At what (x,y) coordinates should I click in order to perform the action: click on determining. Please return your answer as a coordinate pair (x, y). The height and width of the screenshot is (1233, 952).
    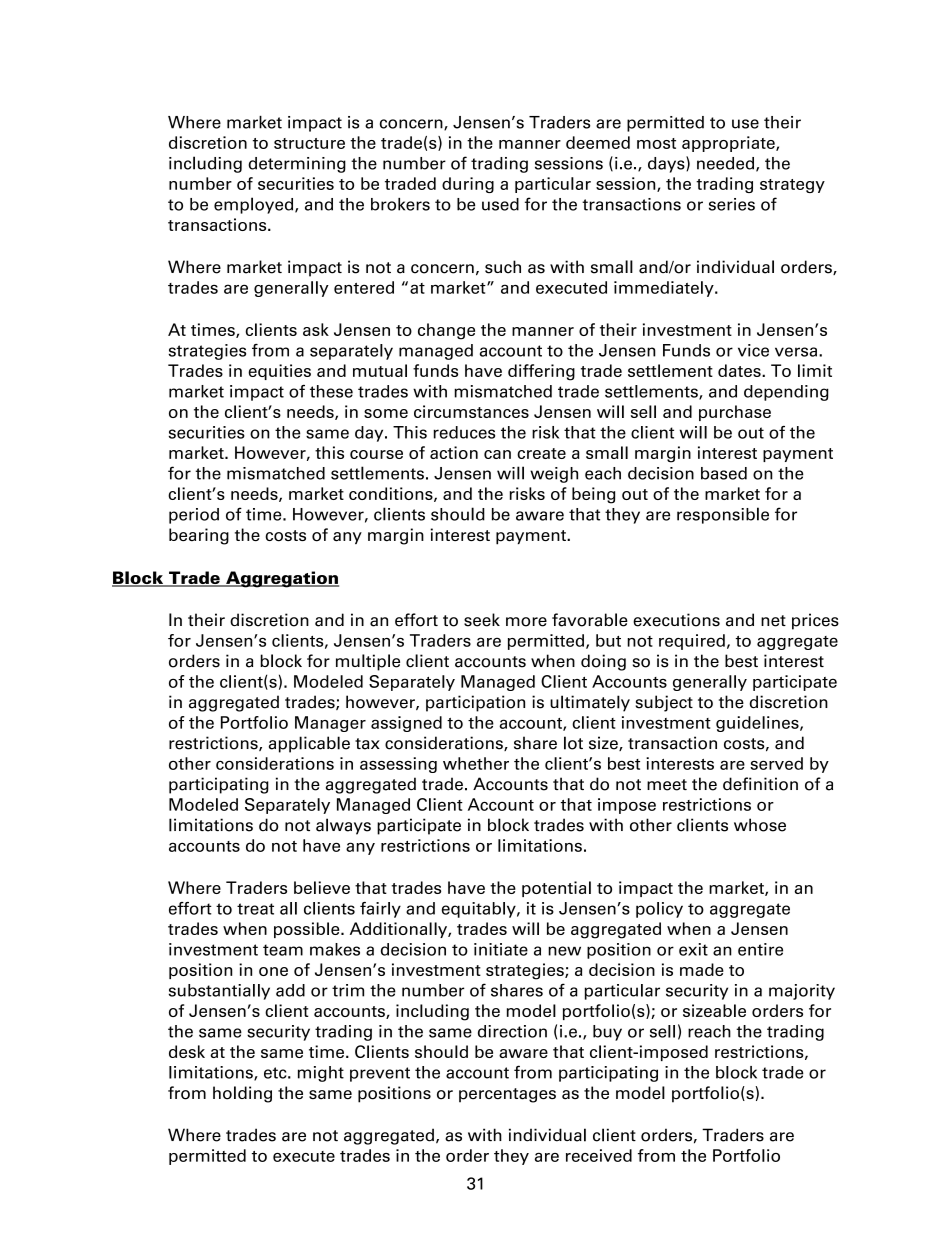
    Looking at the image, I should click on (297, 165).
